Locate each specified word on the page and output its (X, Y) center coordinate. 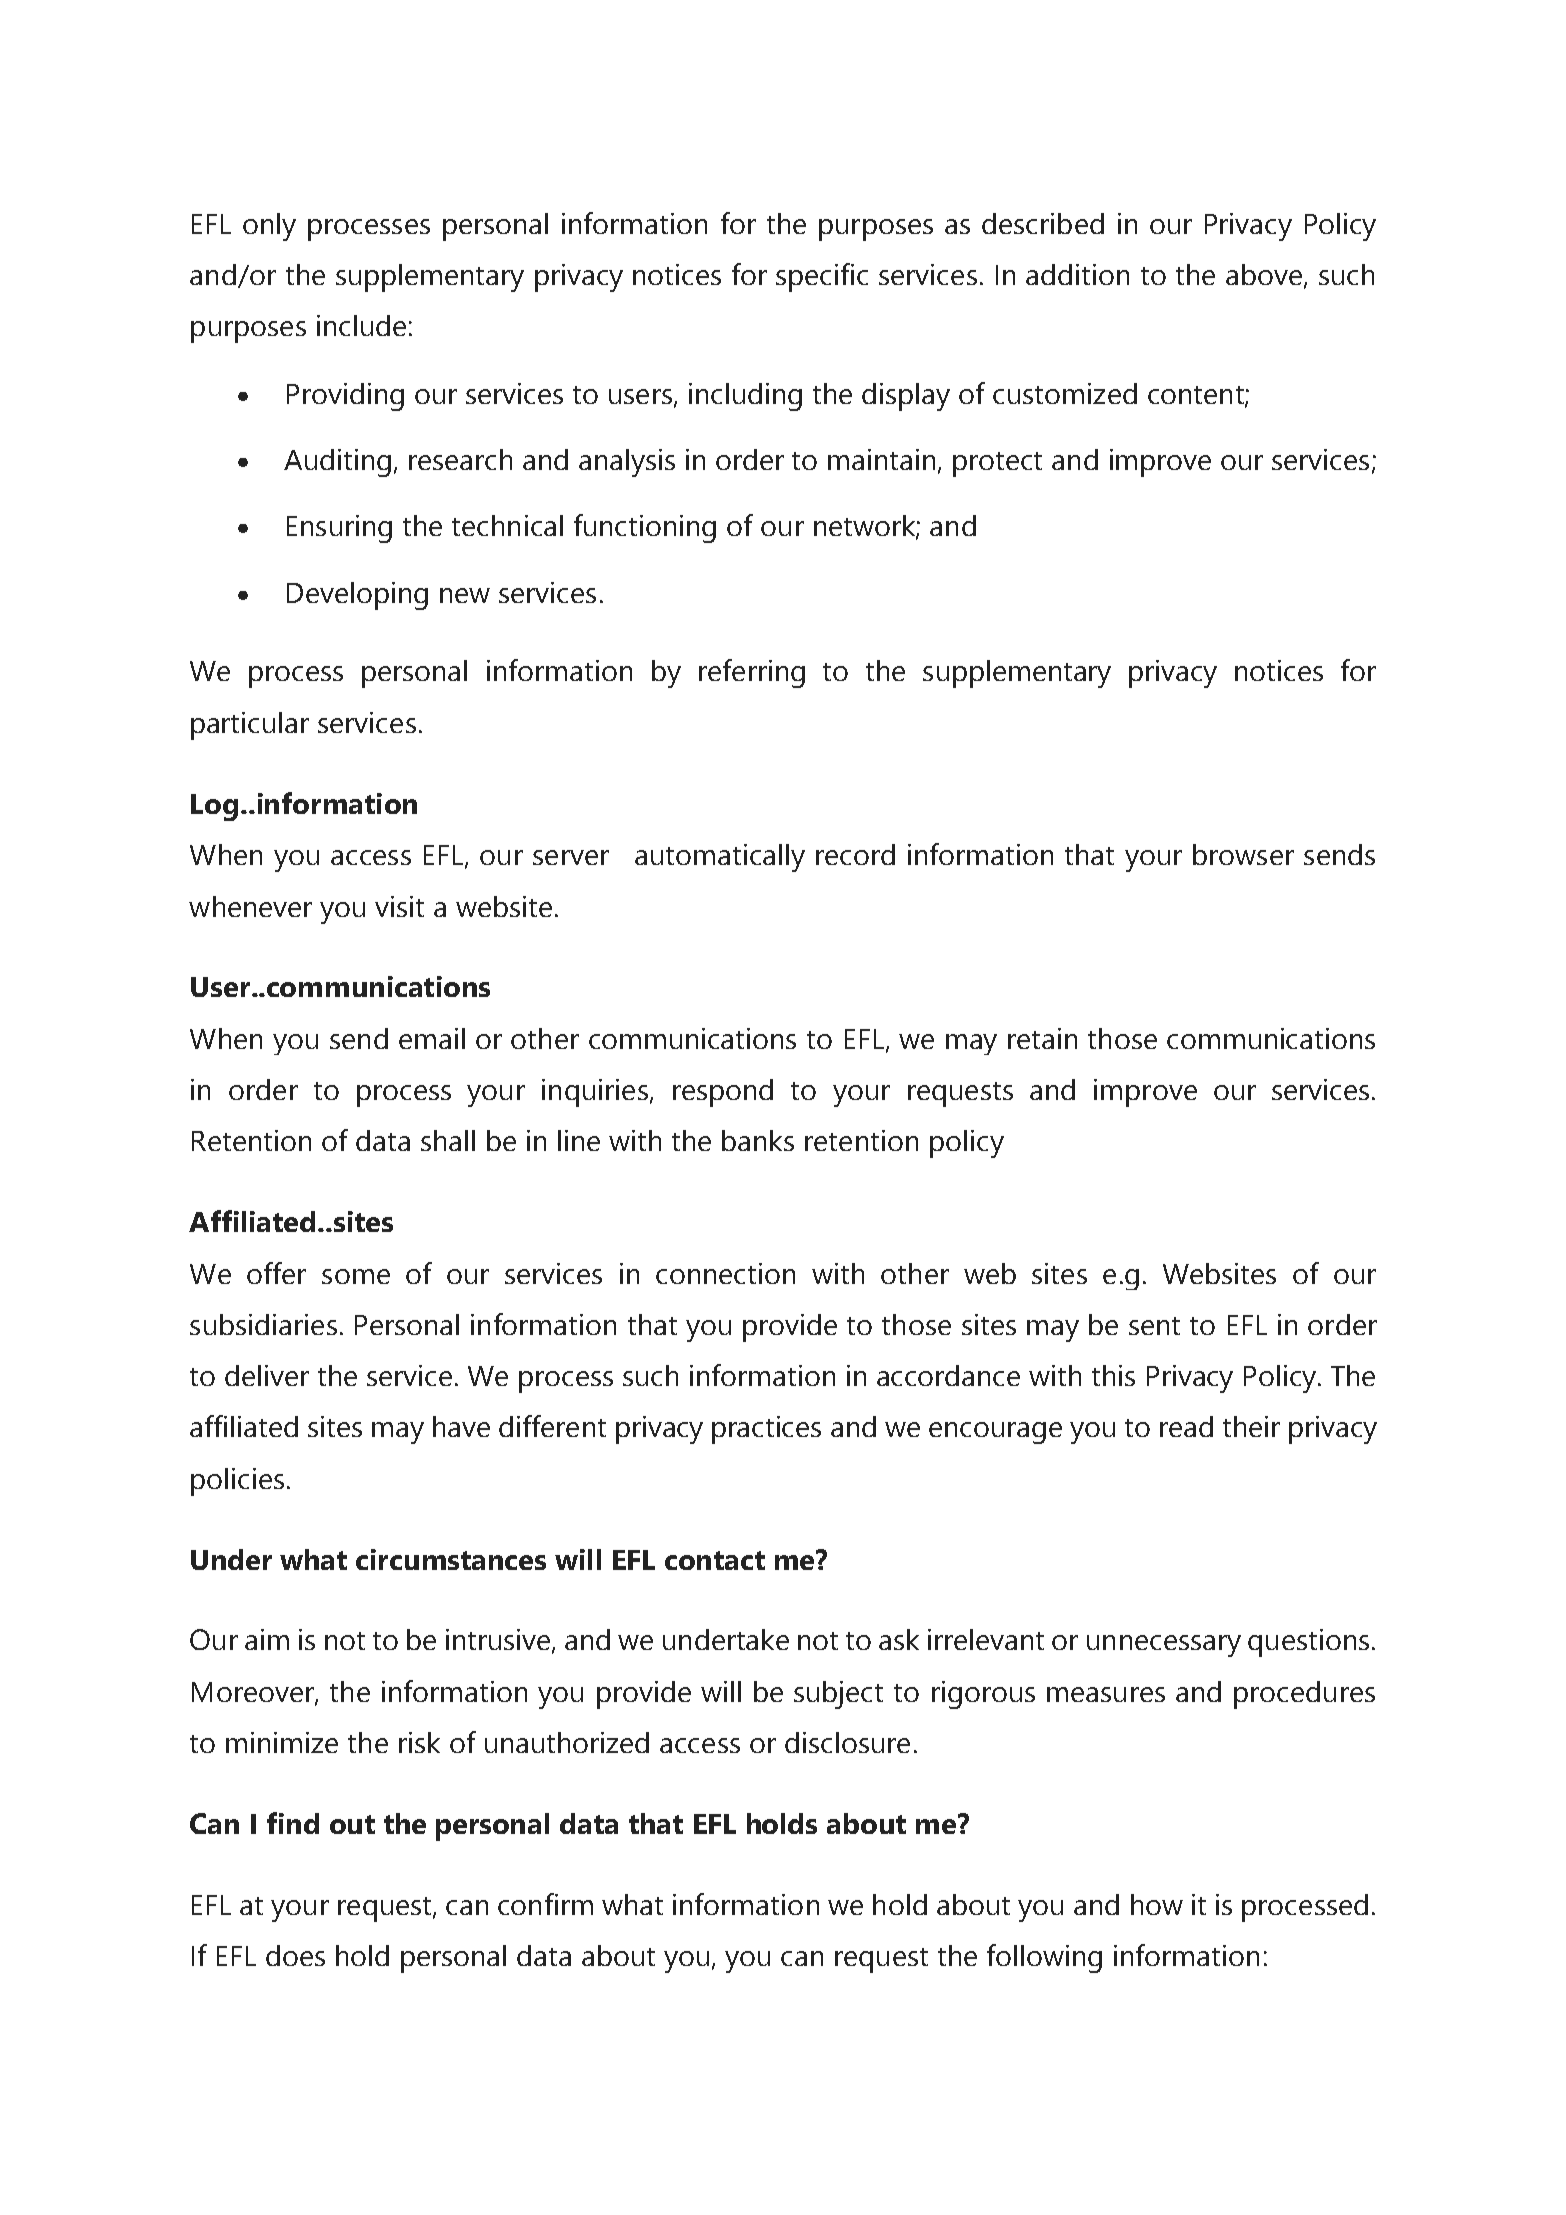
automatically (720, 858)
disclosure (847, 1742)
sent (1154, 1326)
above (1264, 274)
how (1157, 1904)
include (361, 325)
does (295, 1955)
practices (766, 1430)
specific (822, 277)
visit (399, 906)
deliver (267, 1375)
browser (1243, 854)
